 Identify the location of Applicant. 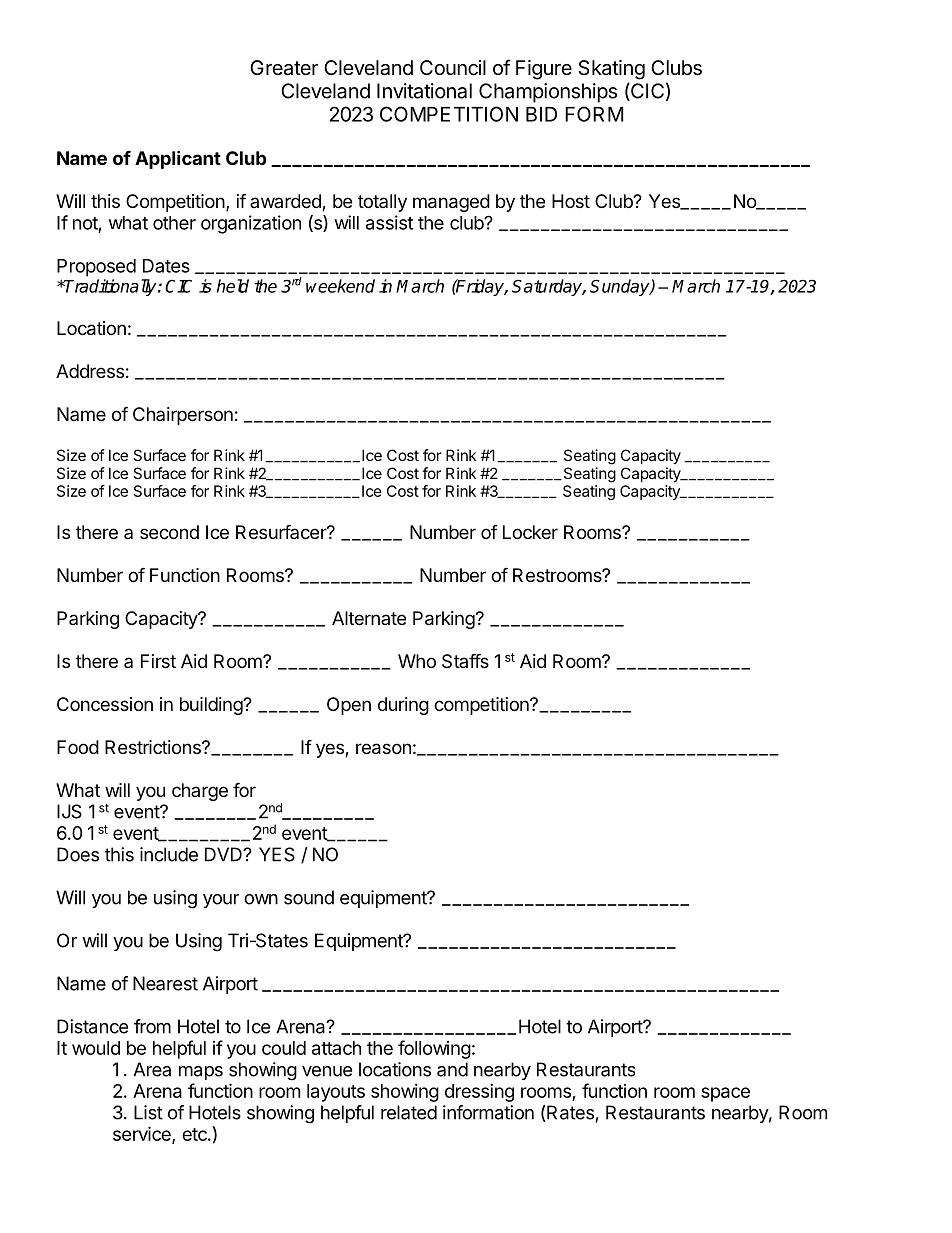
(178, 159).
